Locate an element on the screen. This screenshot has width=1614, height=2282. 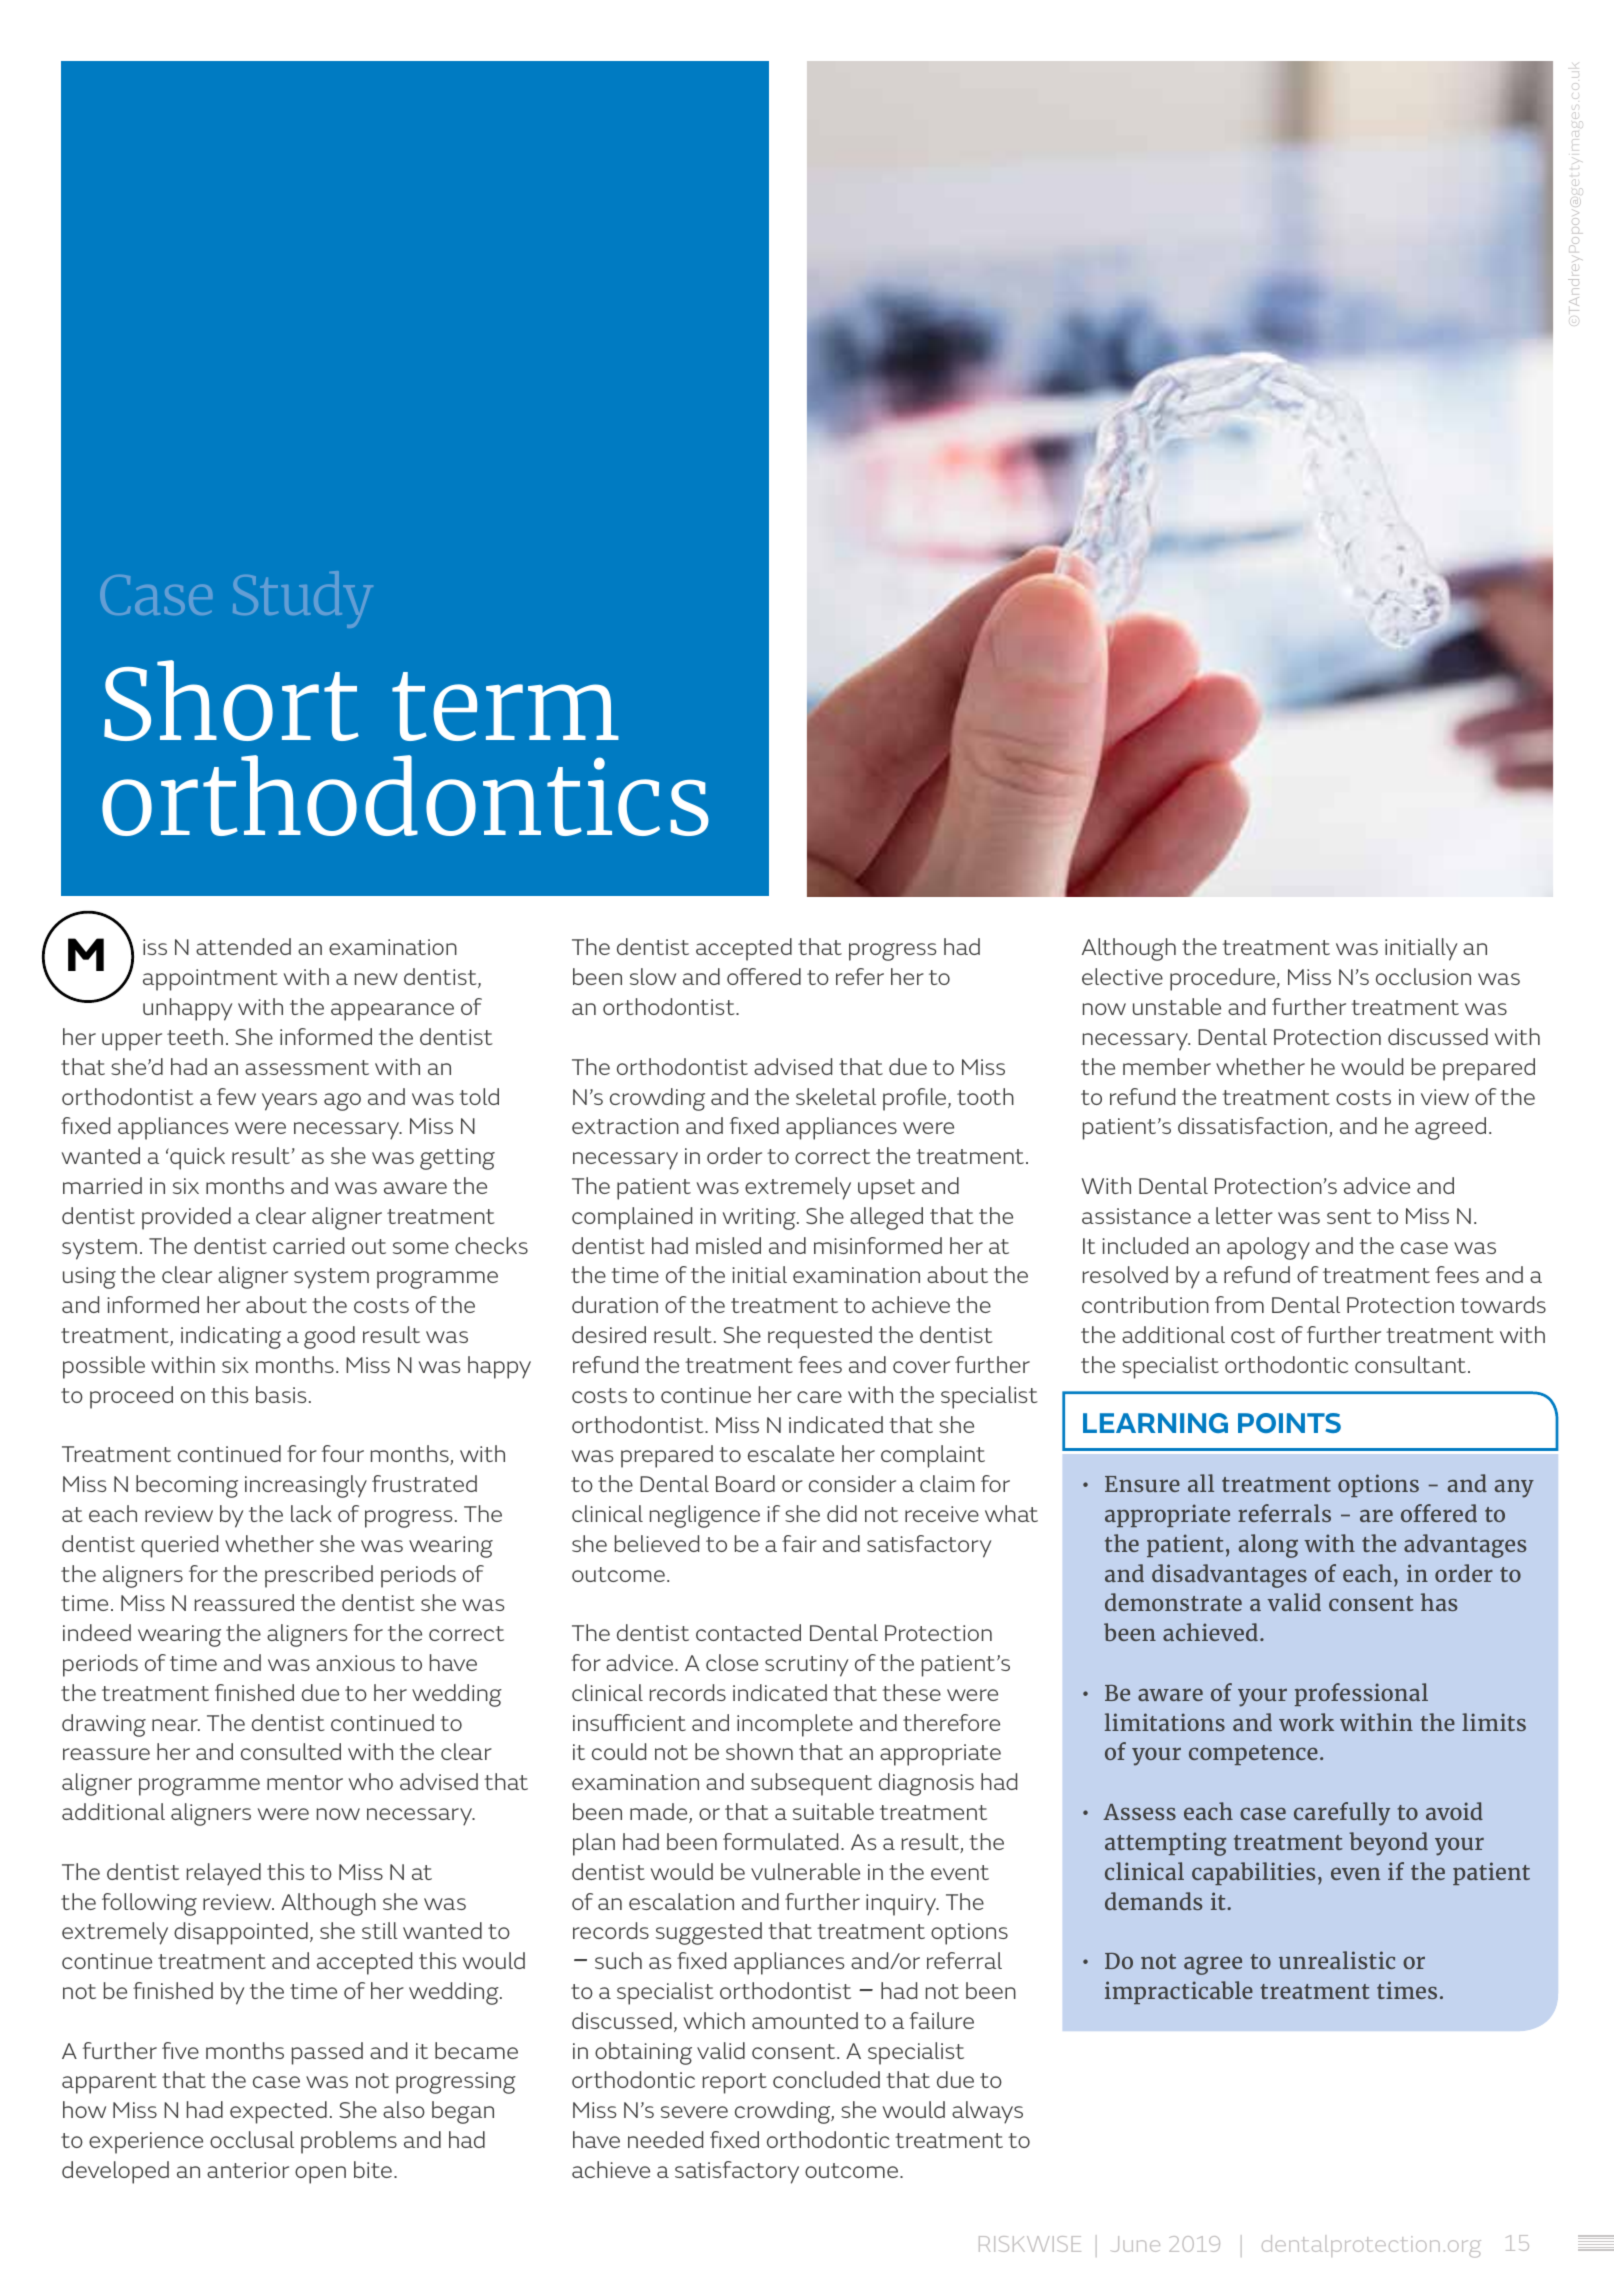
dissatisfaction is located at coordinates (1254, 1127).
